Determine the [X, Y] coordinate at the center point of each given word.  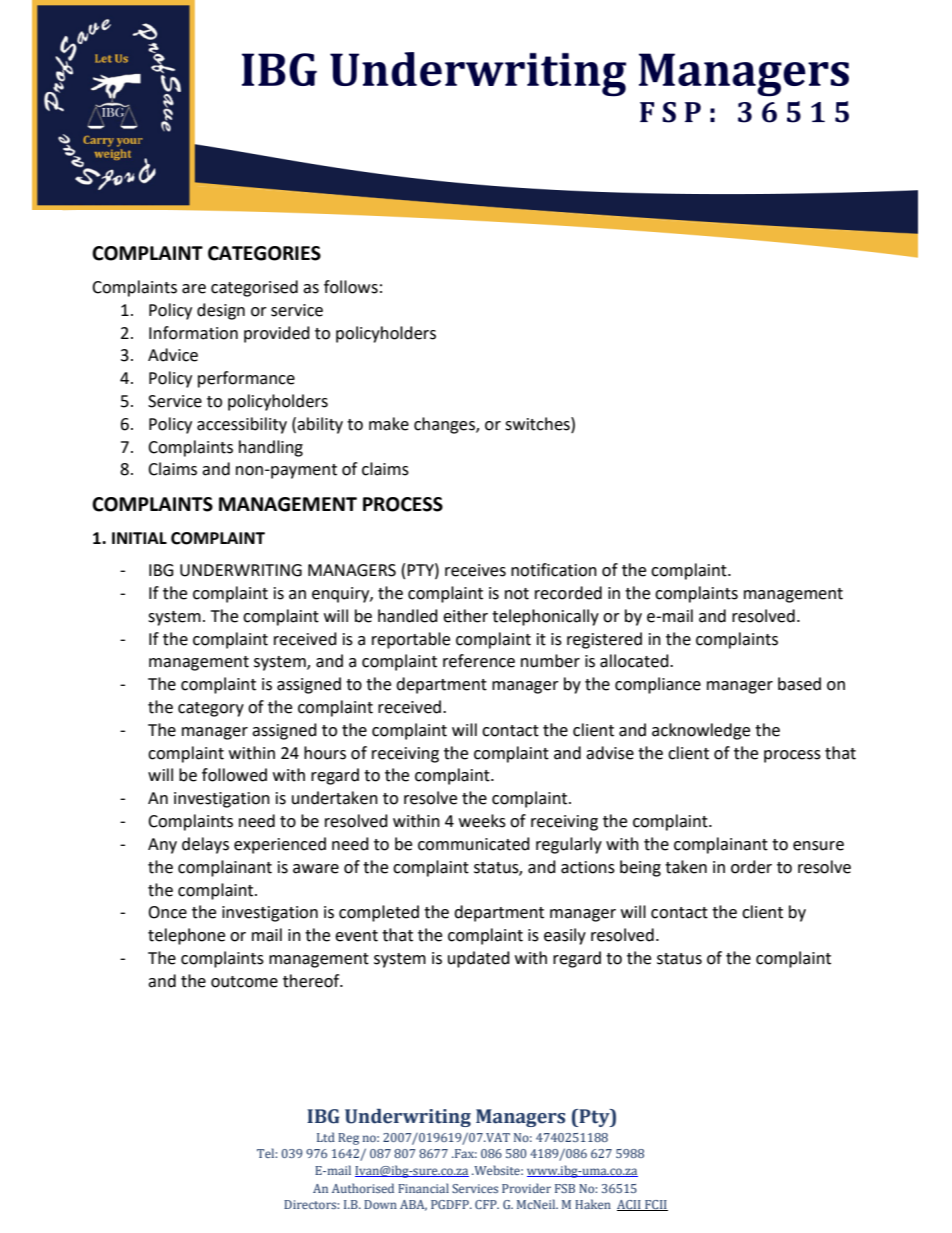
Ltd [326, 1137]
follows [351, 287]
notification [554, 570]
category [211, 709]
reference [479, 661]
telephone [186, 936]
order [751, 867]
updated [479, 959]
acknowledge [701, 731]
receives [475, 570]
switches [538, 424]
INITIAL [139, 538]
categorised [254, 288]
